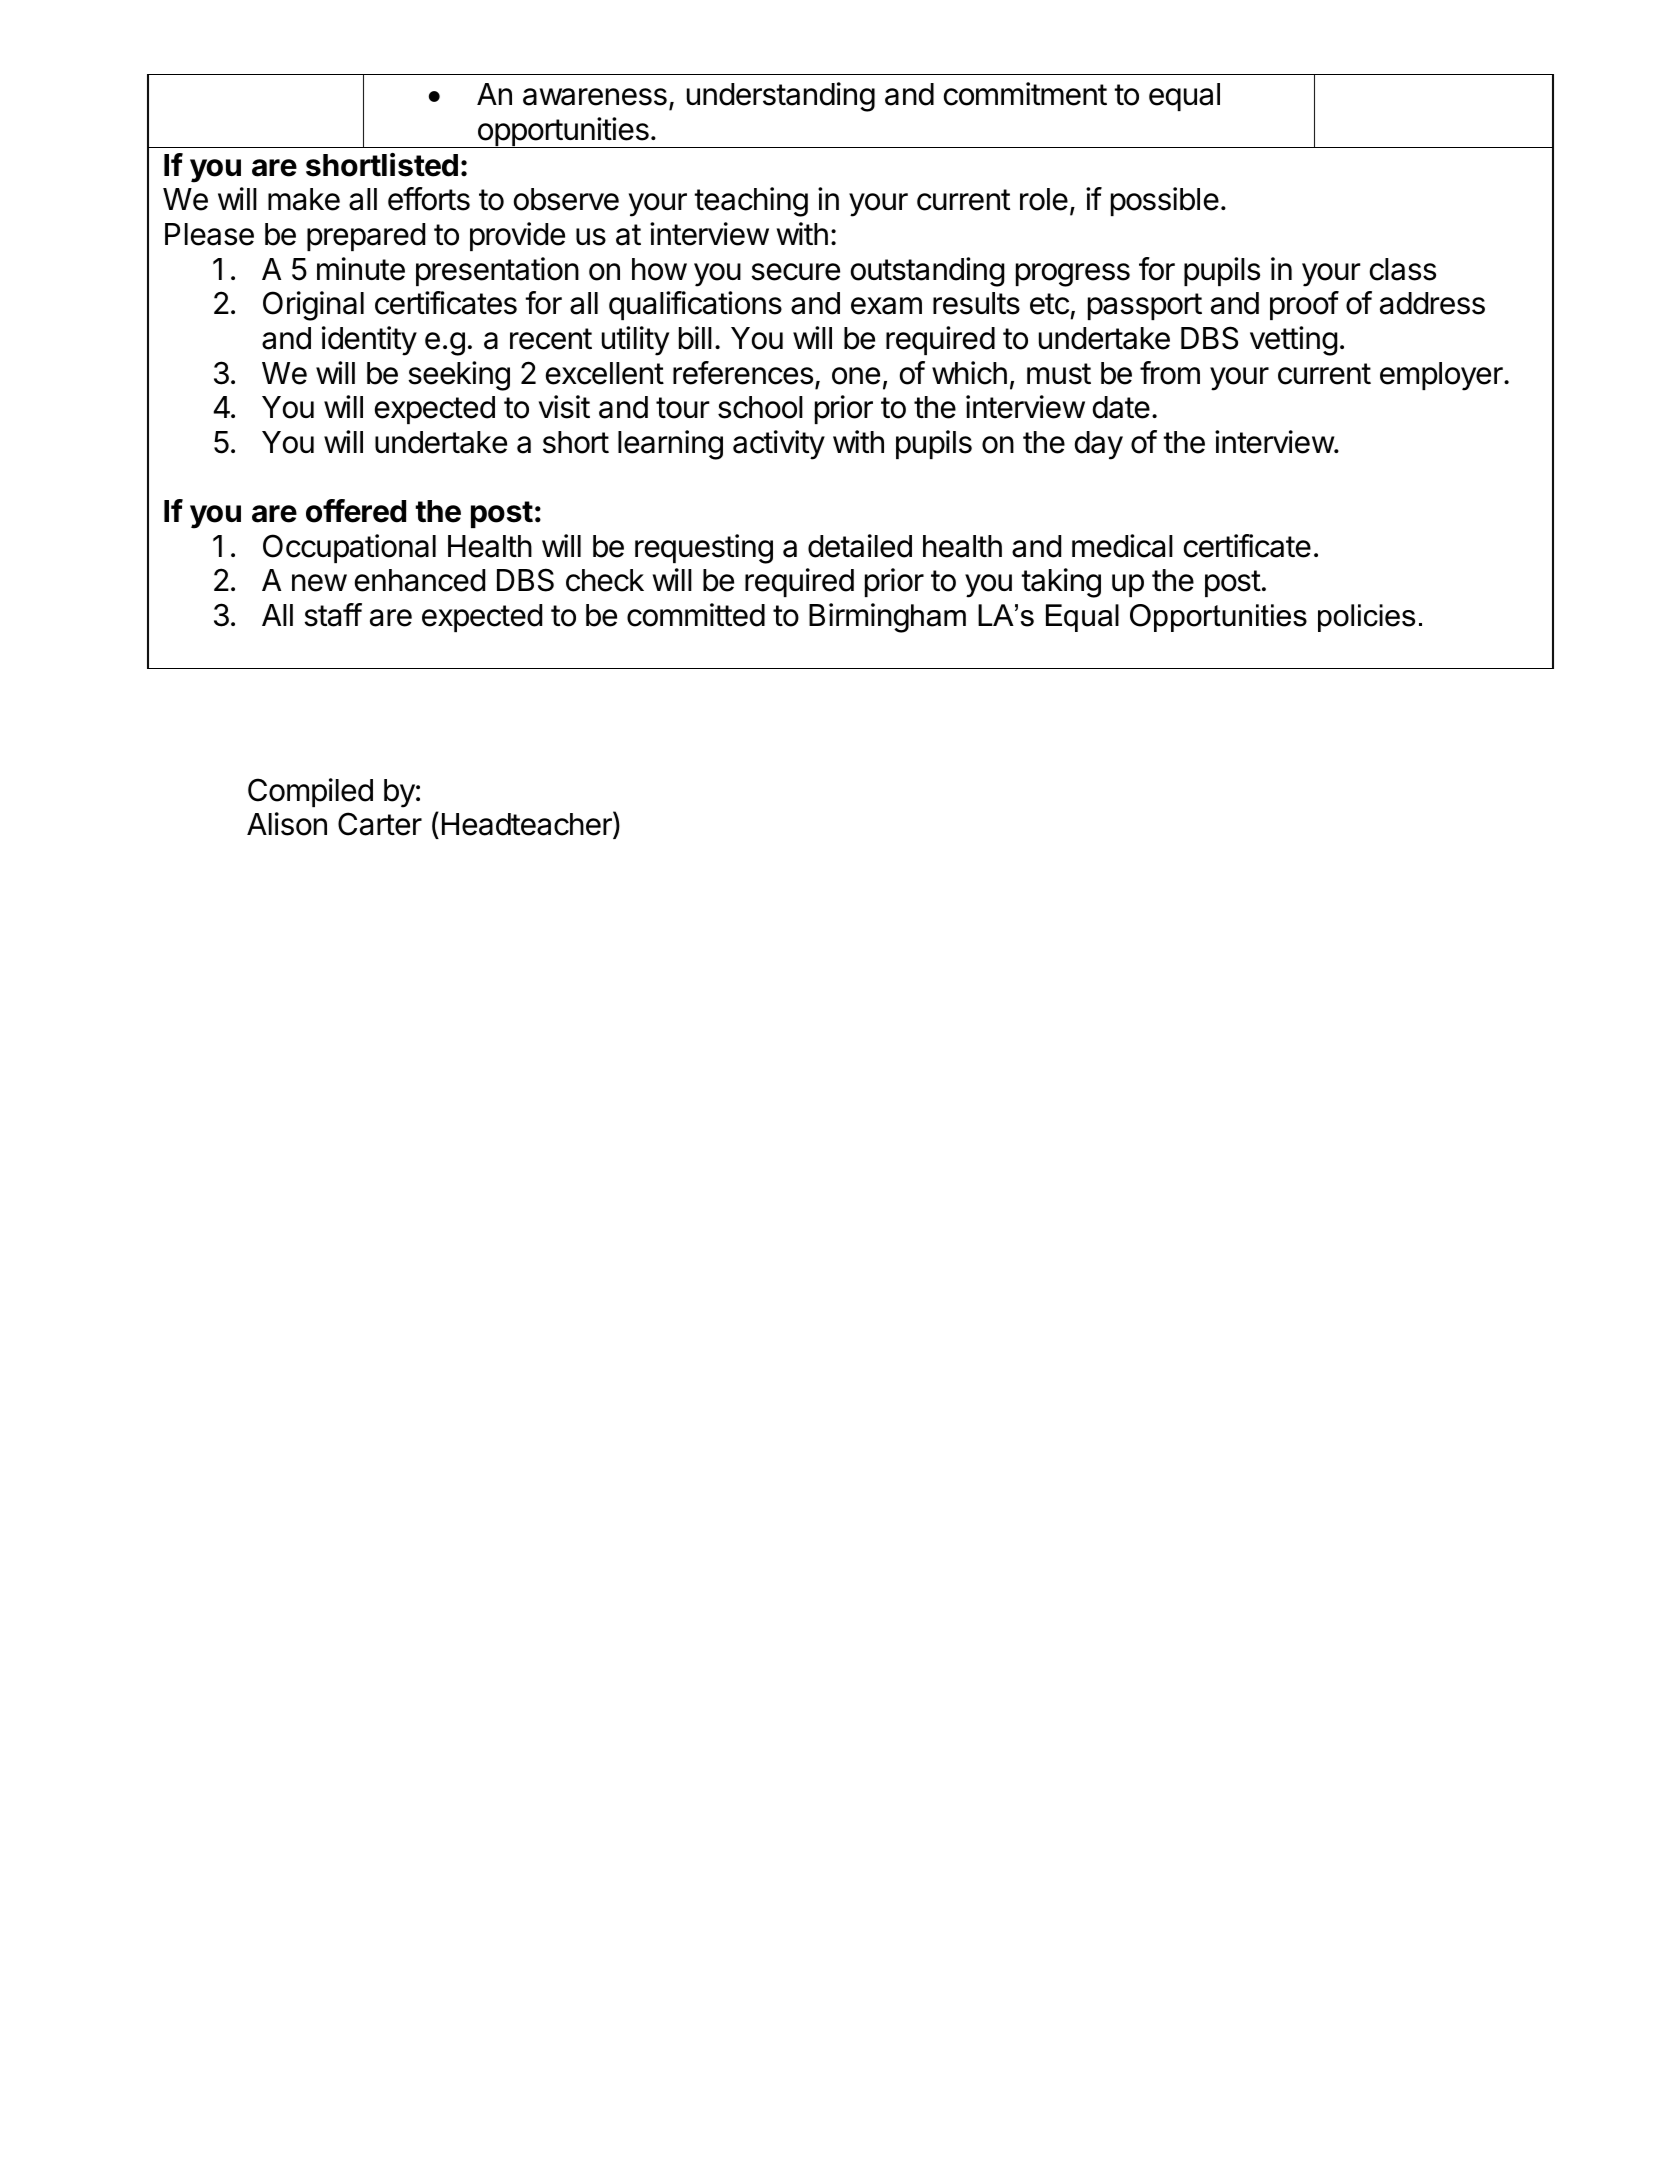 This screenshot has height=2169, width=1676. What do you see at coordinates (781, 97) in the screenshot?
I see `understanding` at bounding box center [781, 97].
